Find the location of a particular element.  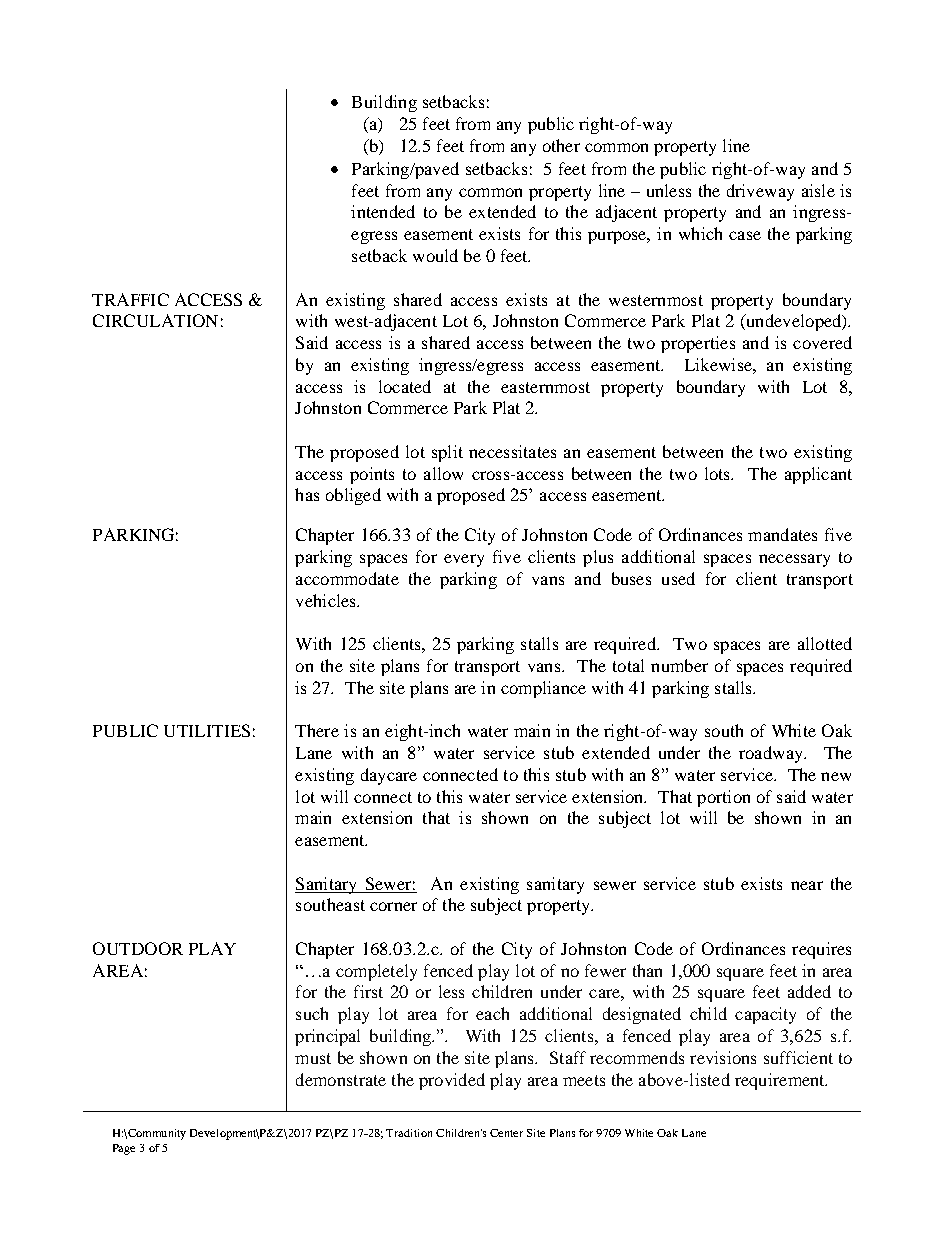

intended is located at coordinates (383, 211).
